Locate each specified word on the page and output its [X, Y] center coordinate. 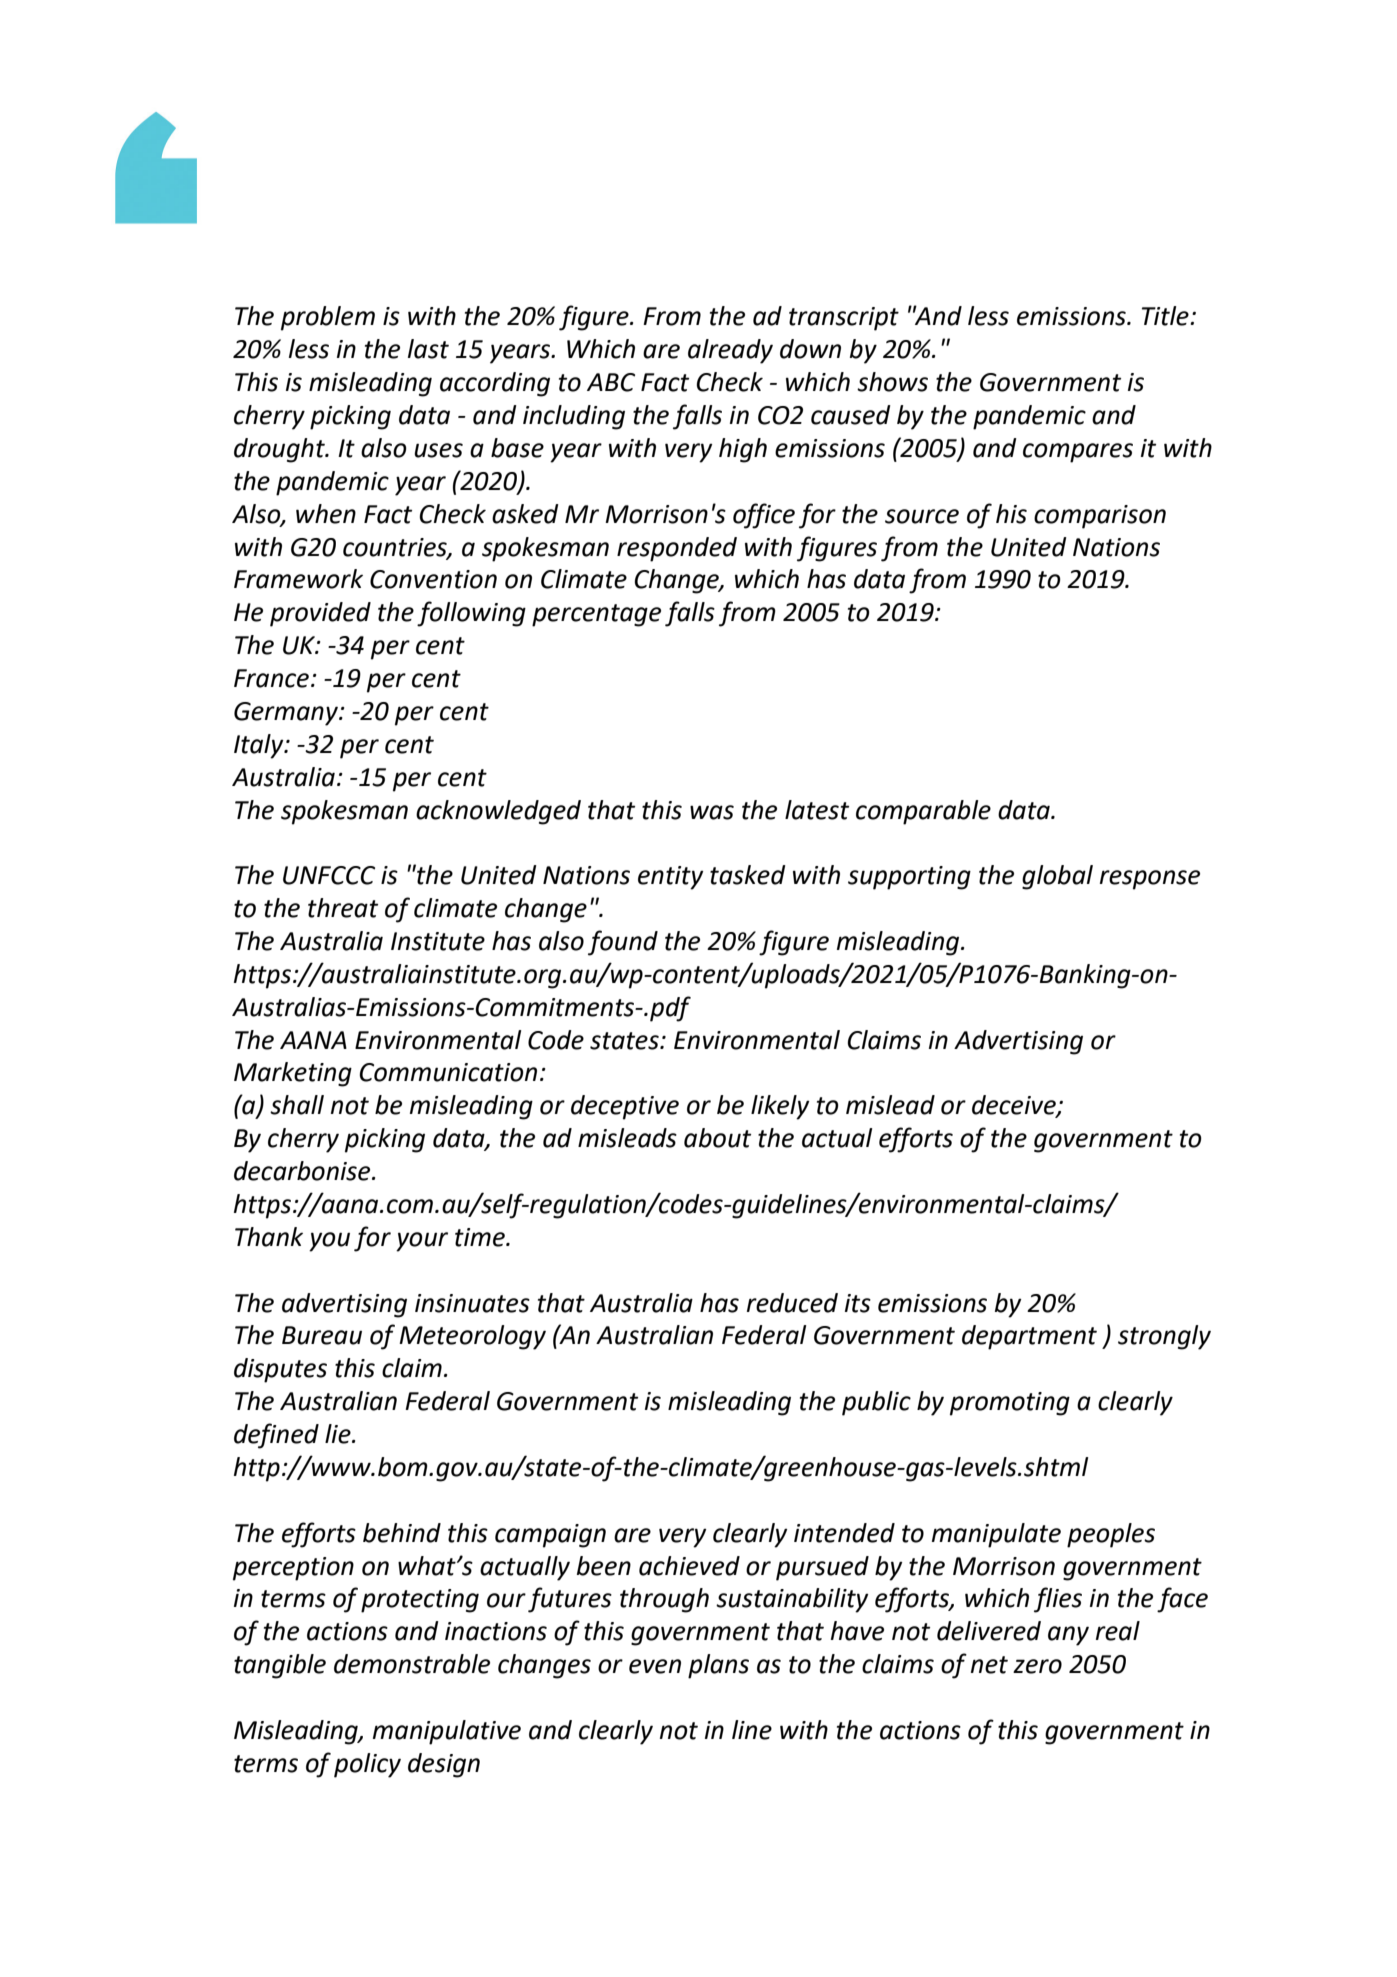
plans [718, 1666]
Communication [448, 1072]
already [730, 351]
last [428, 349]
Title [1166, 316]
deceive [1015, 1106]
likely [780, 1107]
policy [367, 1765]
